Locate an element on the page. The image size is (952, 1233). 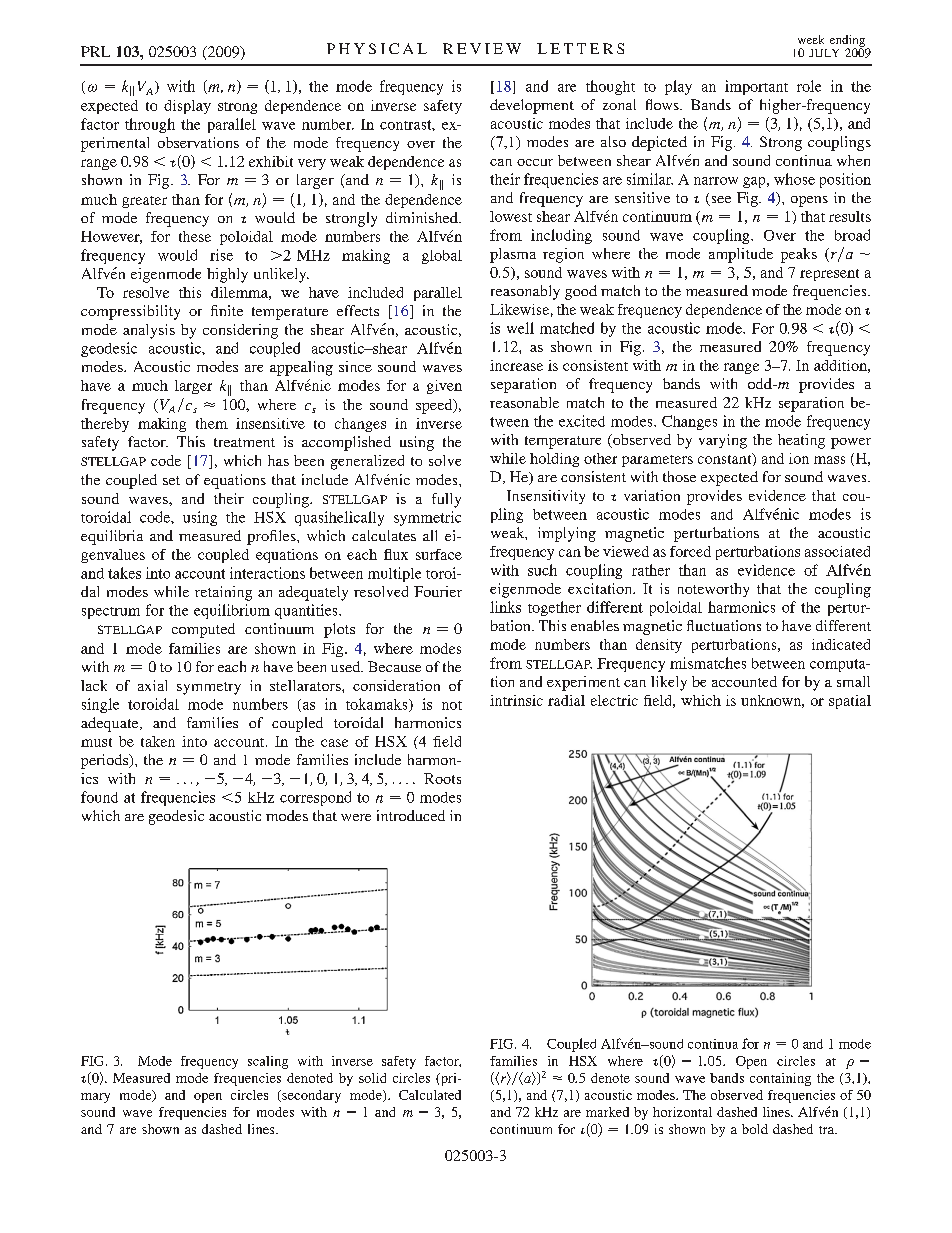
spatial is located at coordinates (850, 702).
